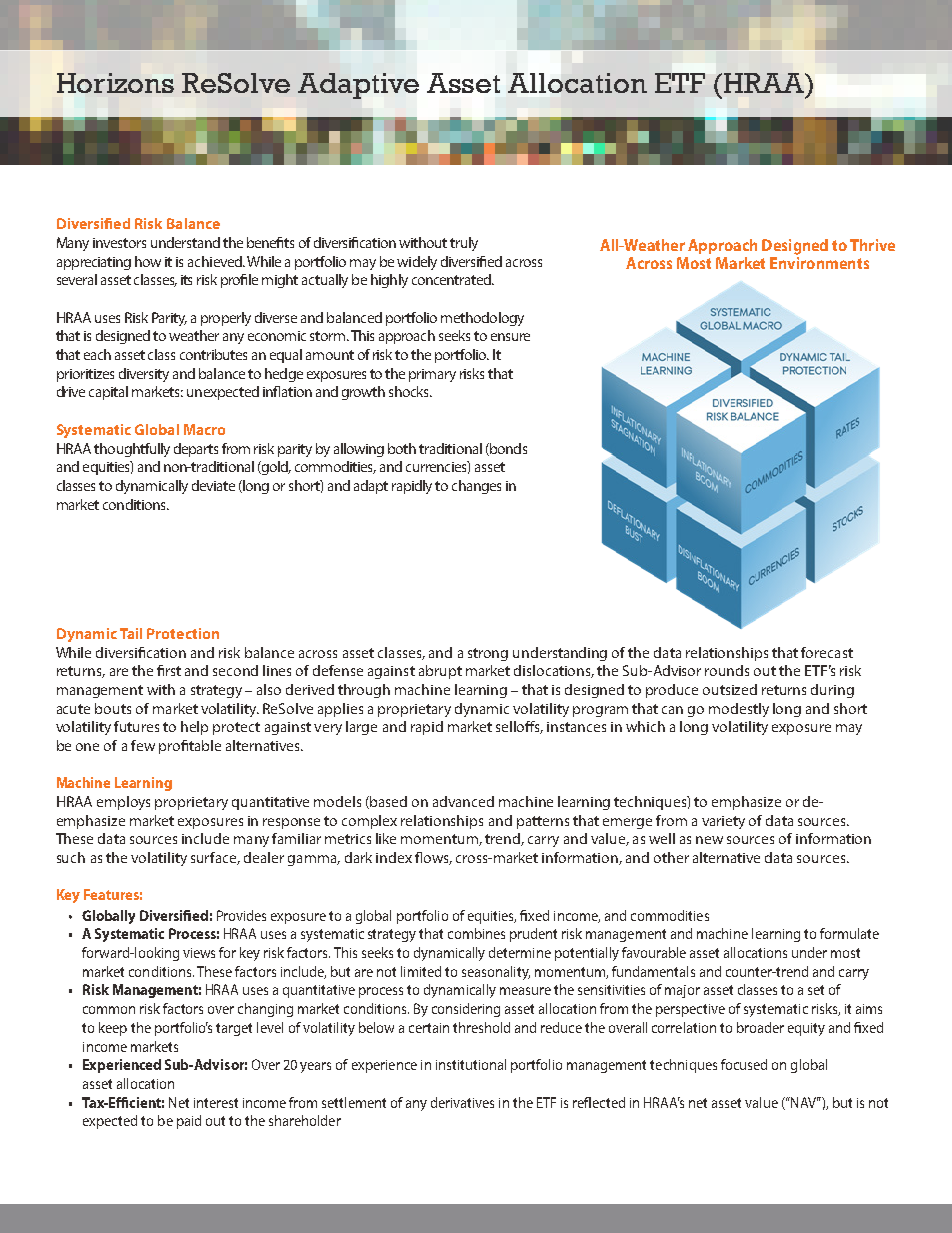  I want to click on interest, so click(216, 1103).
